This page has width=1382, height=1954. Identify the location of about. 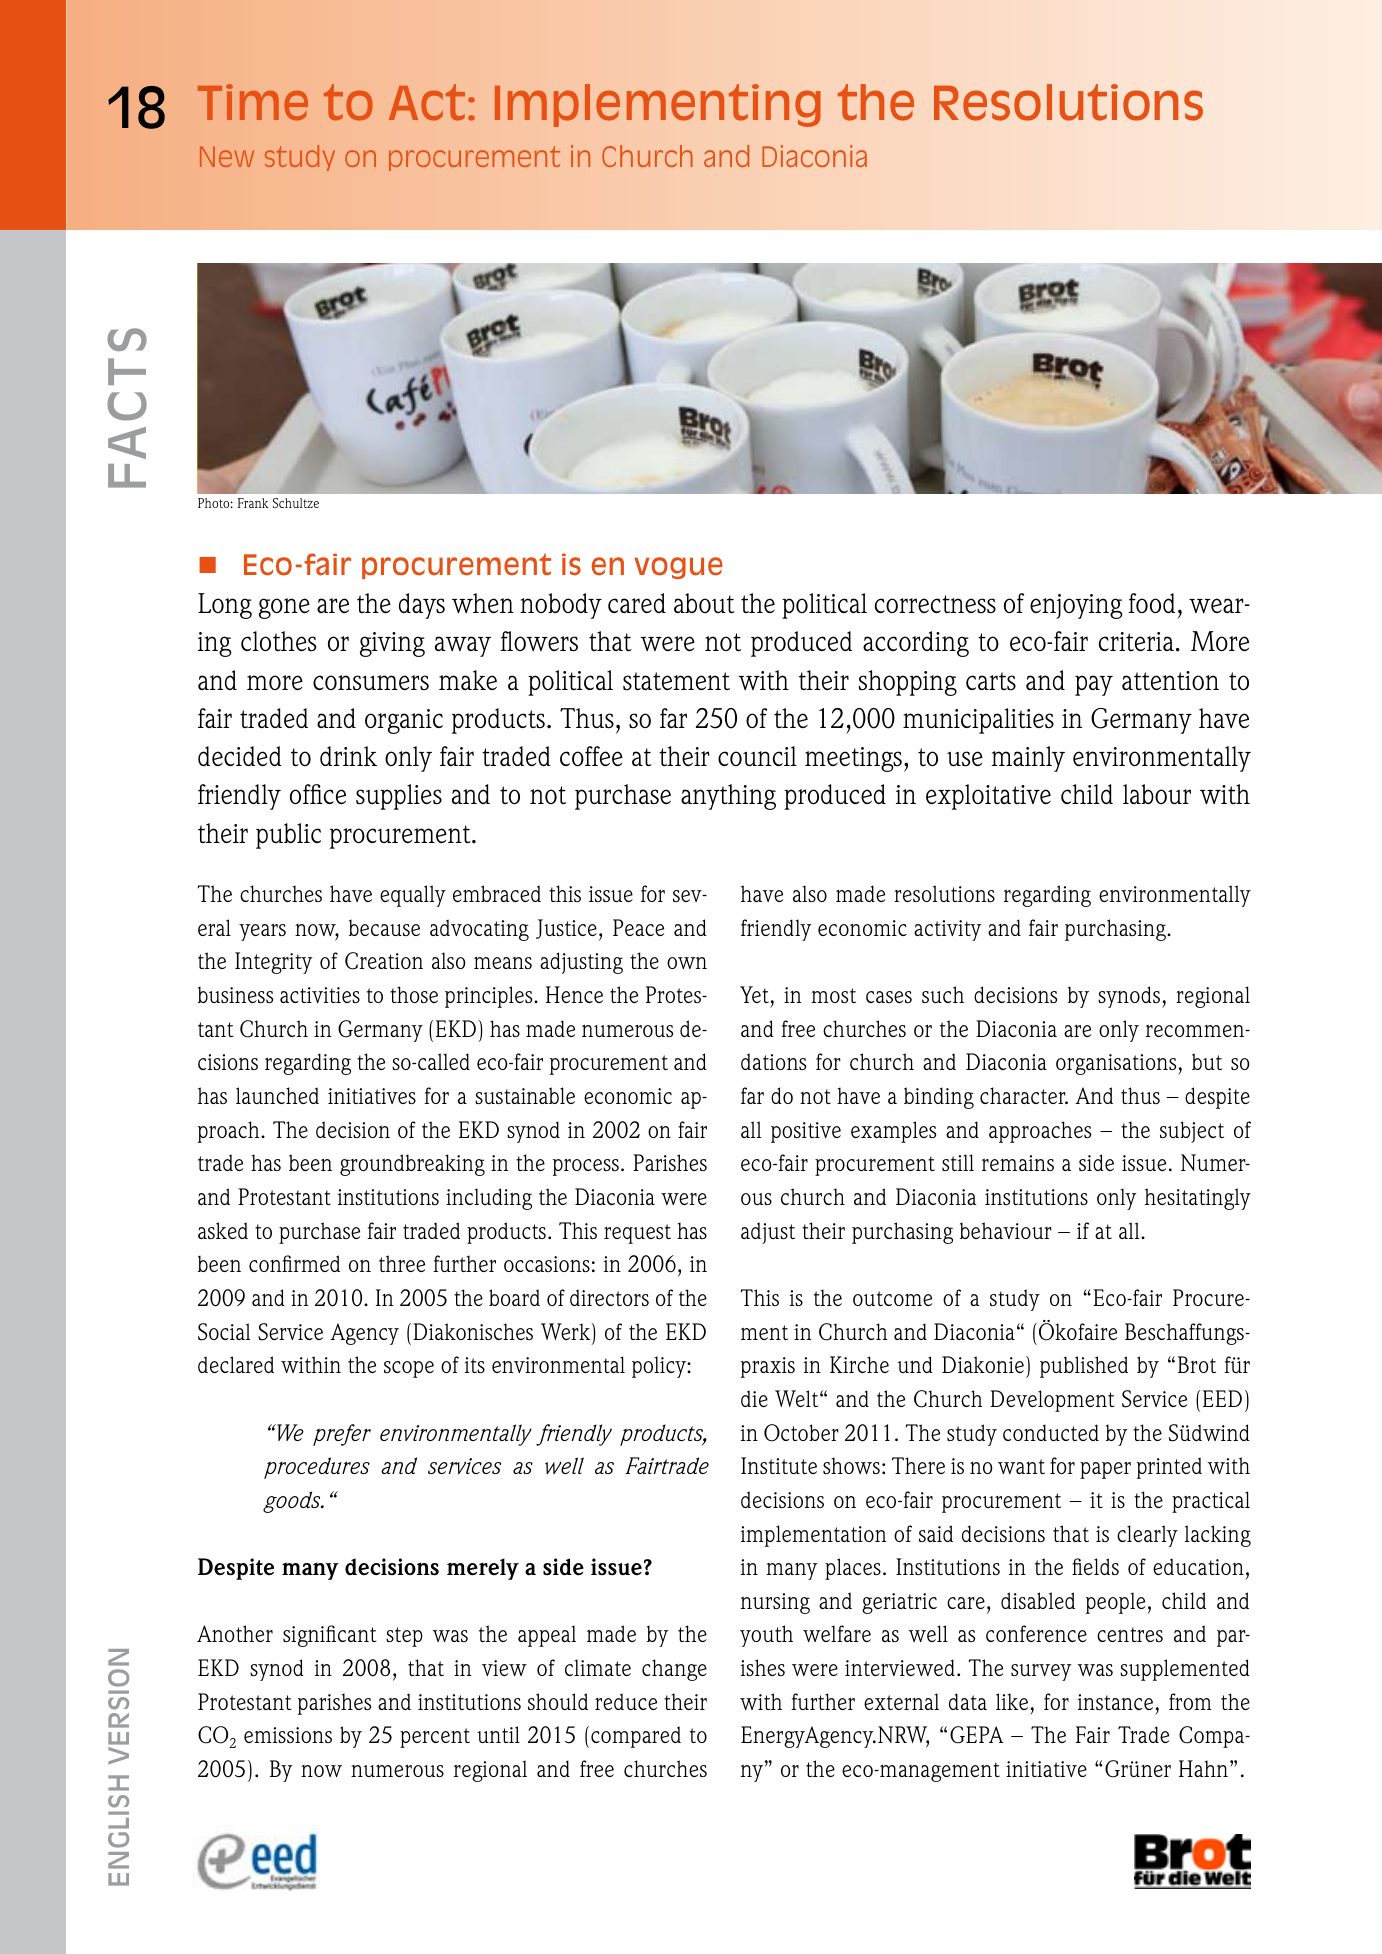
(704, 603).
